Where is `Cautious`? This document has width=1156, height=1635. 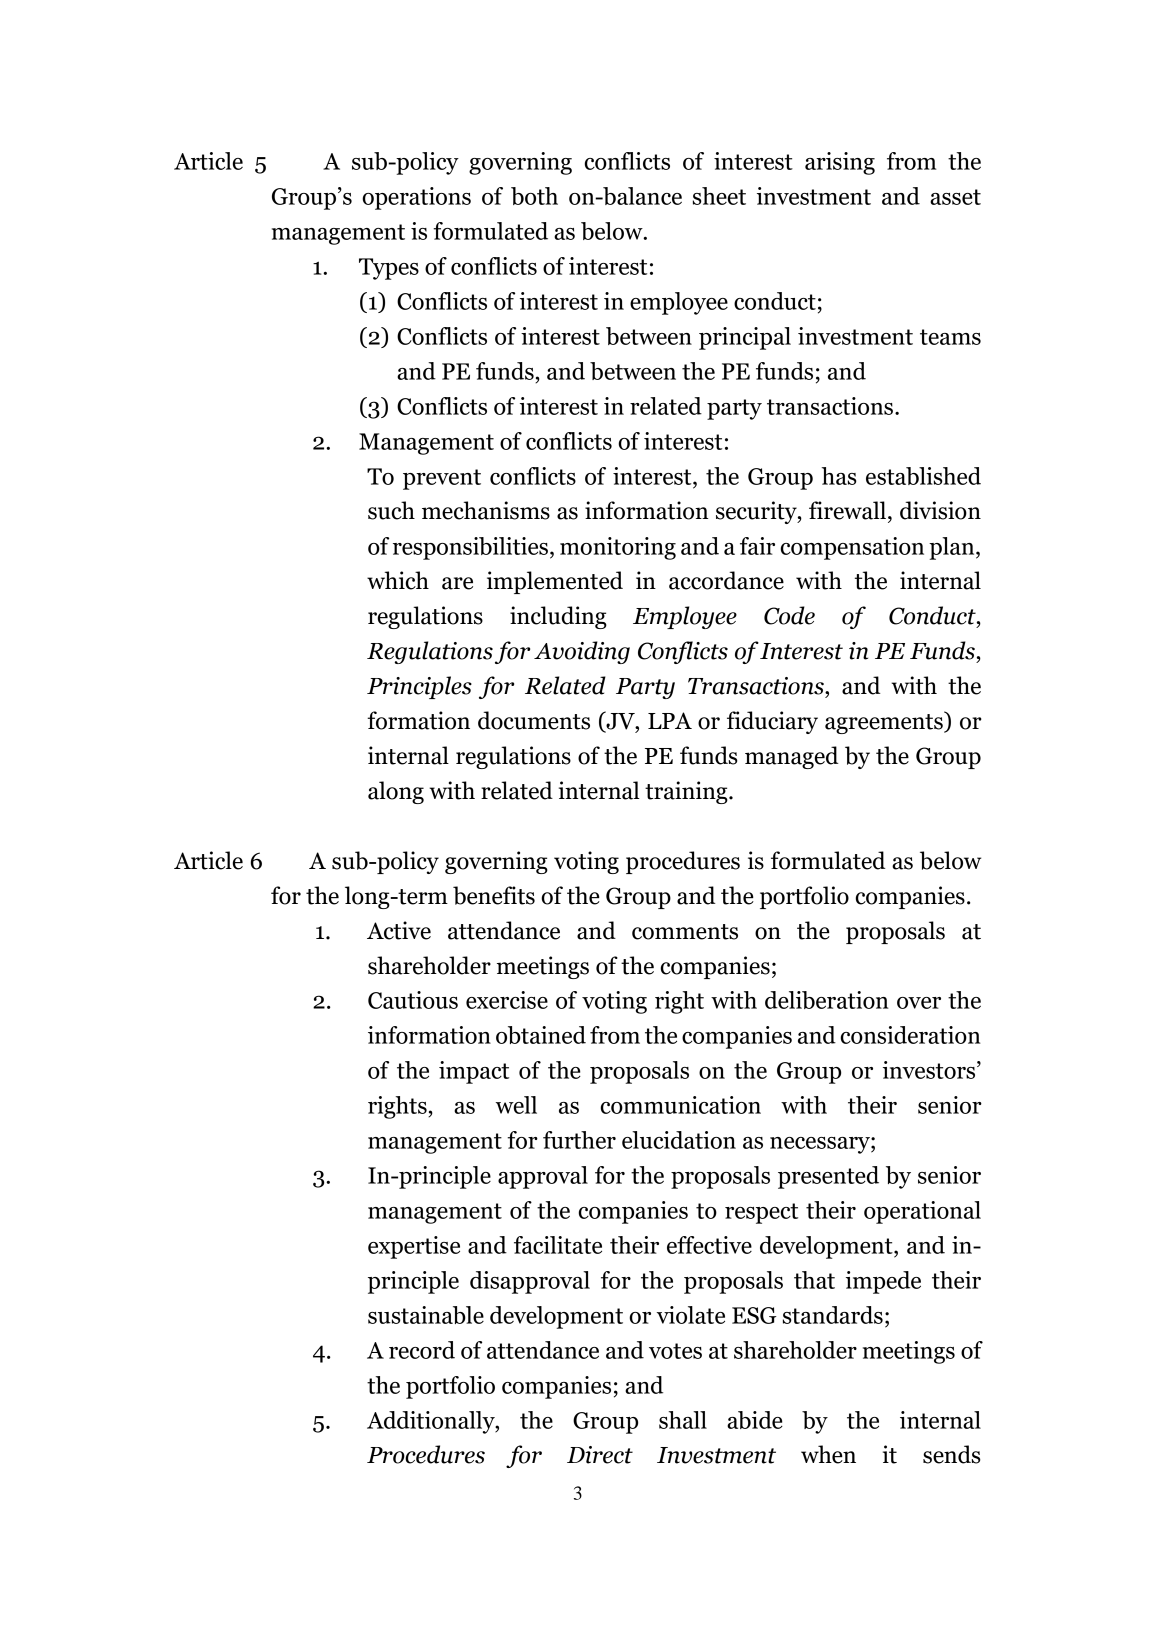 Cautious is located at coordinates (413, 1000).
